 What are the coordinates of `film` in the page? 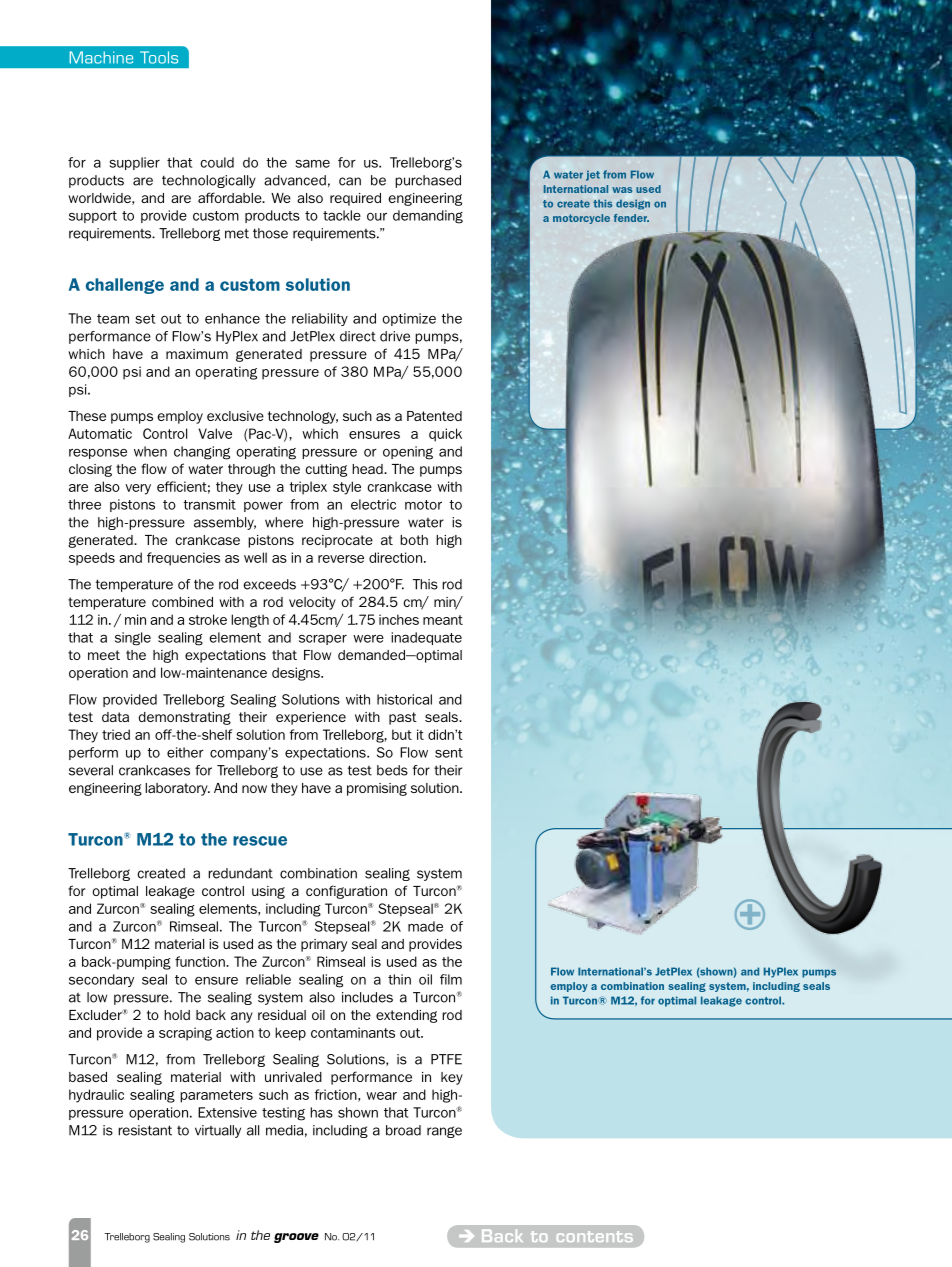 It's located at (451, 979).
